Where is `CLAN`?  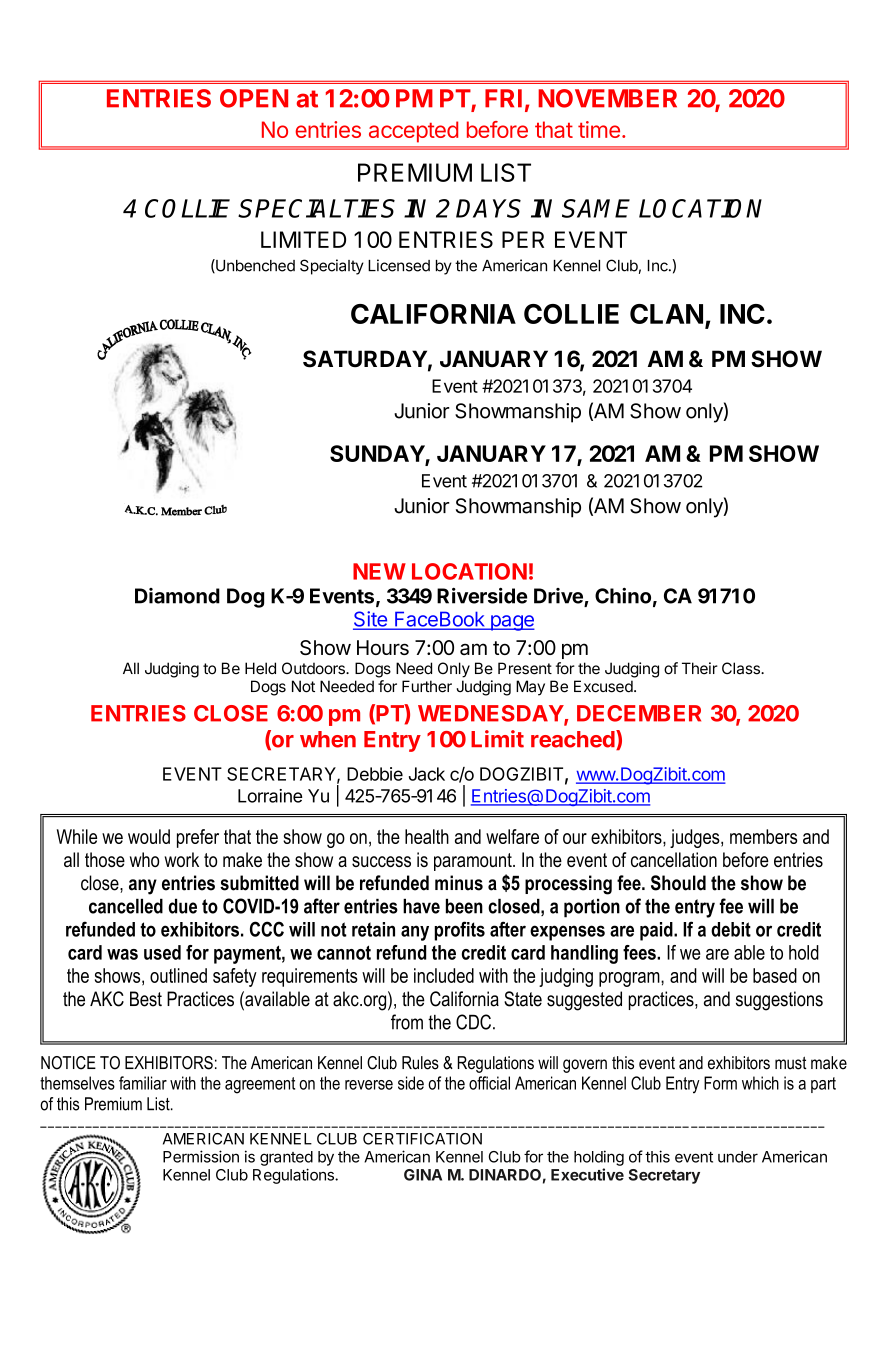
CLAN is located at coordinates (666, 314).
